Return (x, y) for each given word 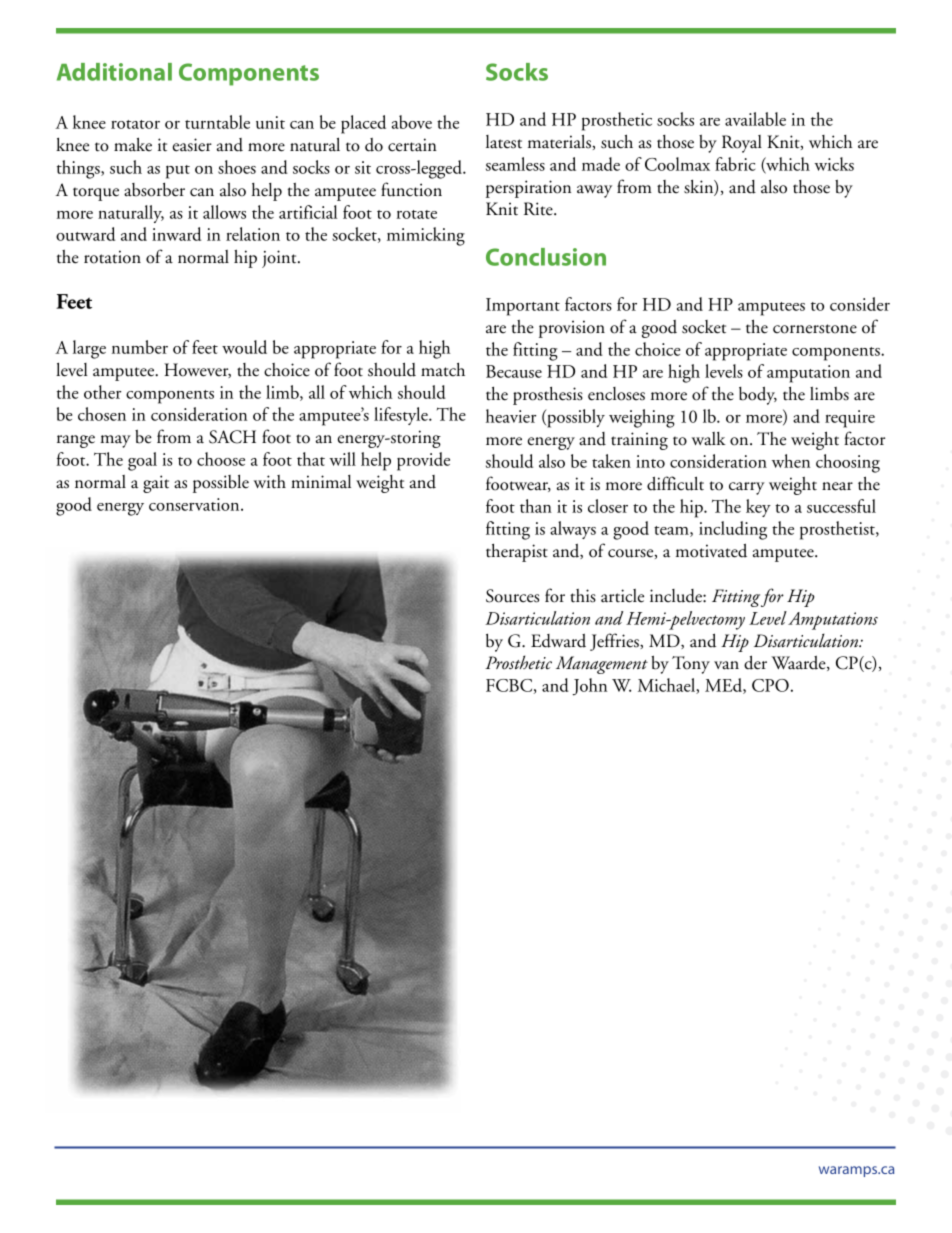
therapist (517, 553)
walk (708, 439)
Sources (512, 596)
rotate (417, 214)
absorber (154, 190)
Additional (114, 72)
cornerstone (815, 329)
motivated (711, 550)
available (755, 119)
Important (523, 307)
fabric (735, 164)
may (115, 441)
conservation (195, 504)
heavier (511, 416)
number (140, 347)
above (412, 122)
